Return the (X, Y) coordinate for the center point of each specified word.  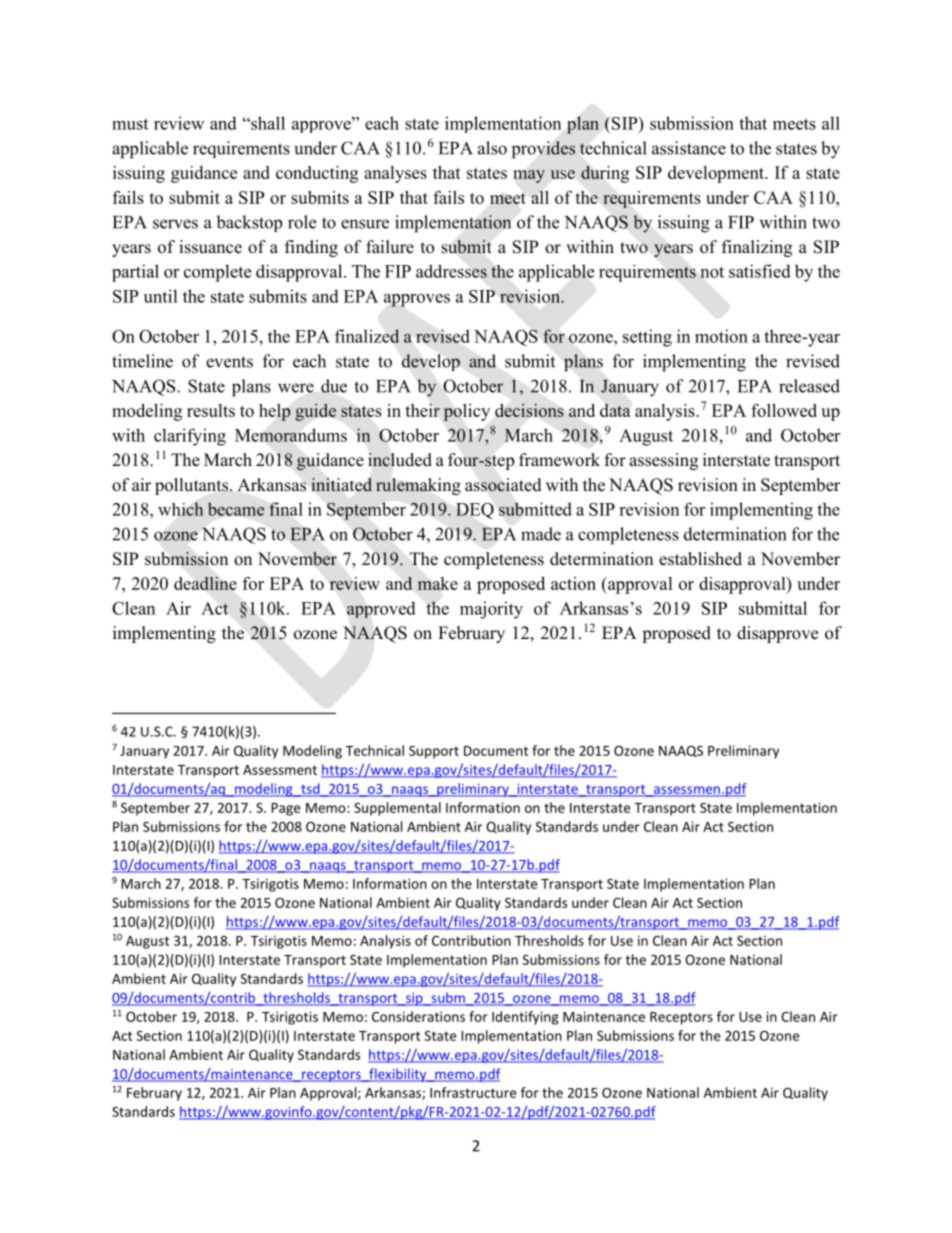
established (700, 559)
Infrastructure (473, 1092)
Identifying (525, 1018)
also (492, 148)
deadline (205, 583)
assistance (689, 148)
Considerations (418, 1016)
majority (491, 610)
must (130, 124)
